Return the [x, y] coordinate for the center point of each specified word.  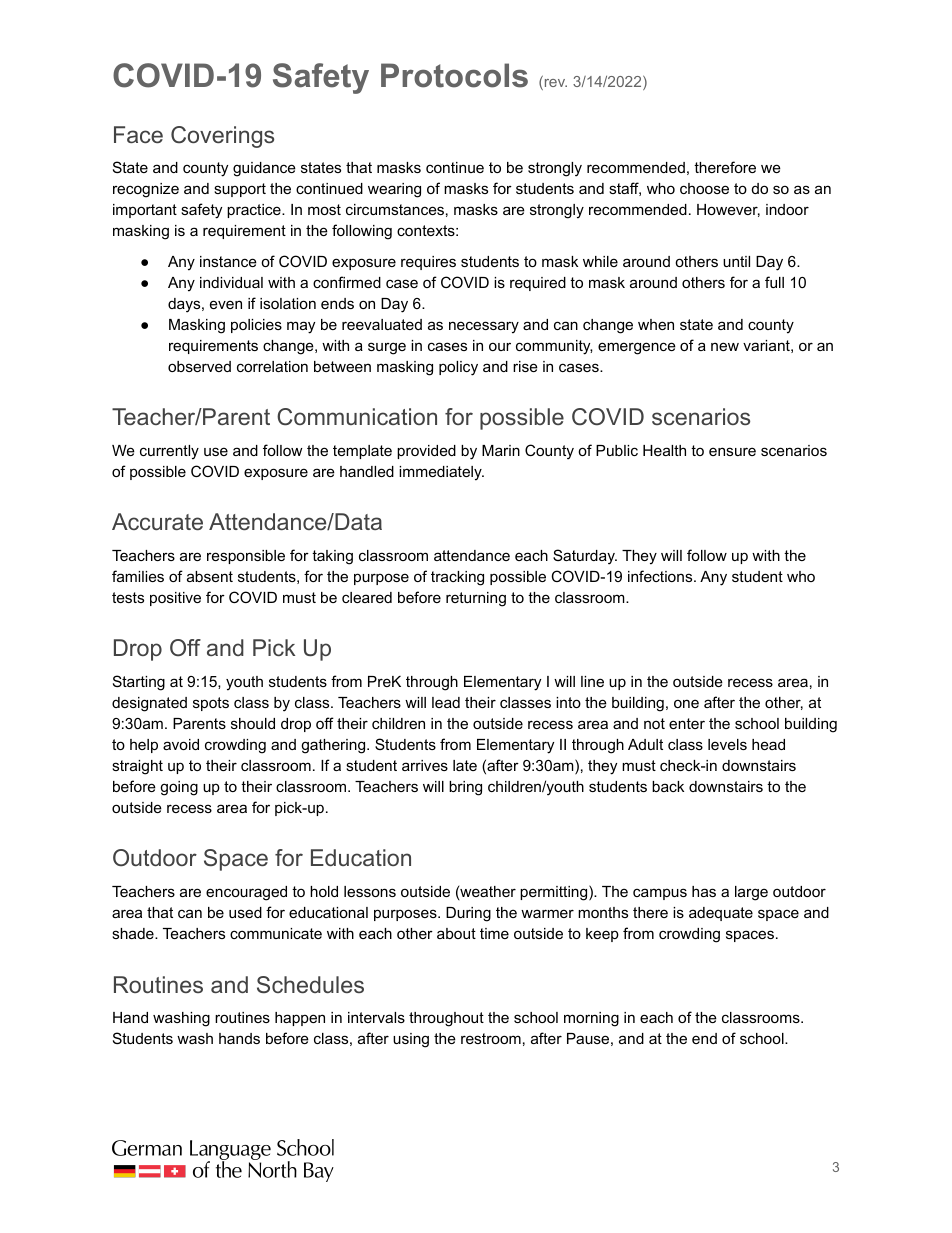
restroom [491, 1038]
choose [704, 188]
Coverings [222, 137]
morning [591, 1019]
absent [210, 576]
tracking [457, 578]
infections [661, 576]
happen [300, 1019]
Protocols [454, 75]
